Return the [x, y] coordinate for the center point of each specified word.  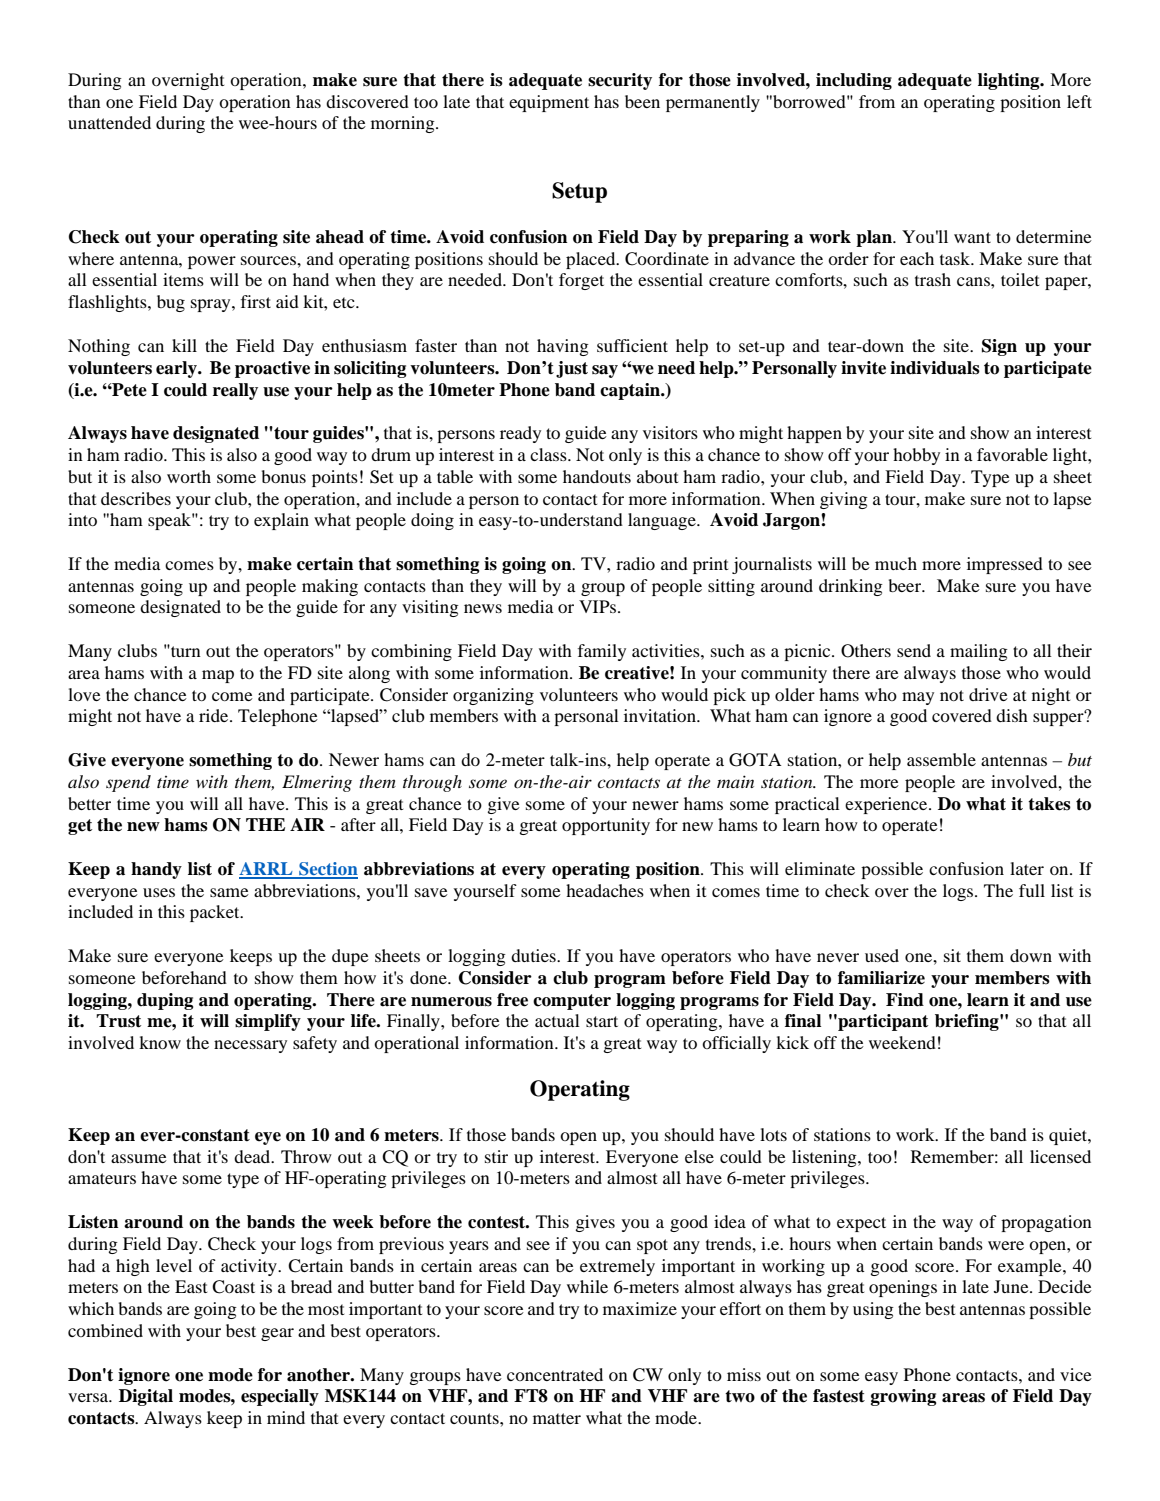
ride [215, 715]
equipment [549, 103]
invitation [661, 715]
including [854, 81]
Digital [146, 1397]
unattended [109, 122]
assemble [941, 759]
